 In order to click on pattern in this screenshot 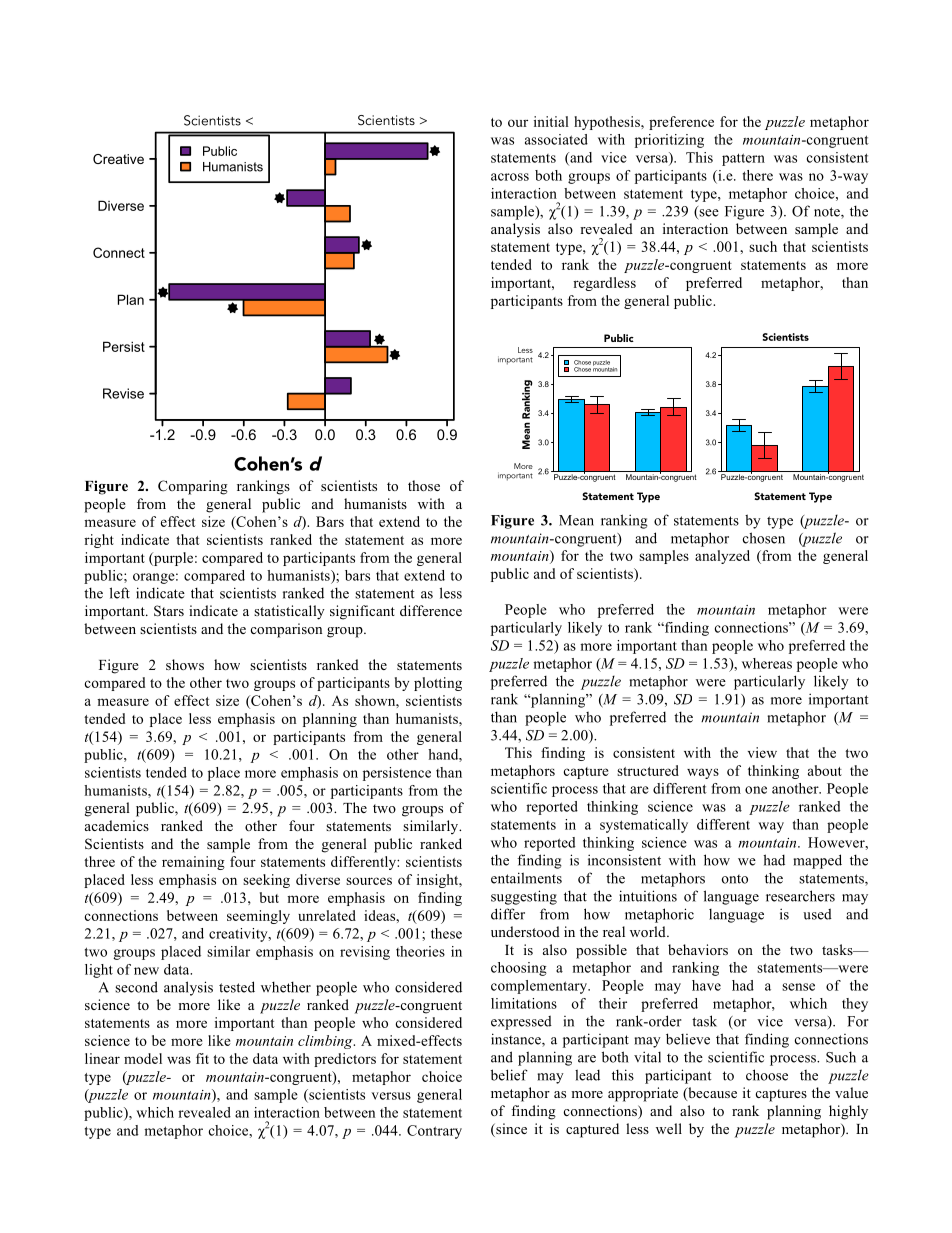, I will do `click(743, 159)`.
